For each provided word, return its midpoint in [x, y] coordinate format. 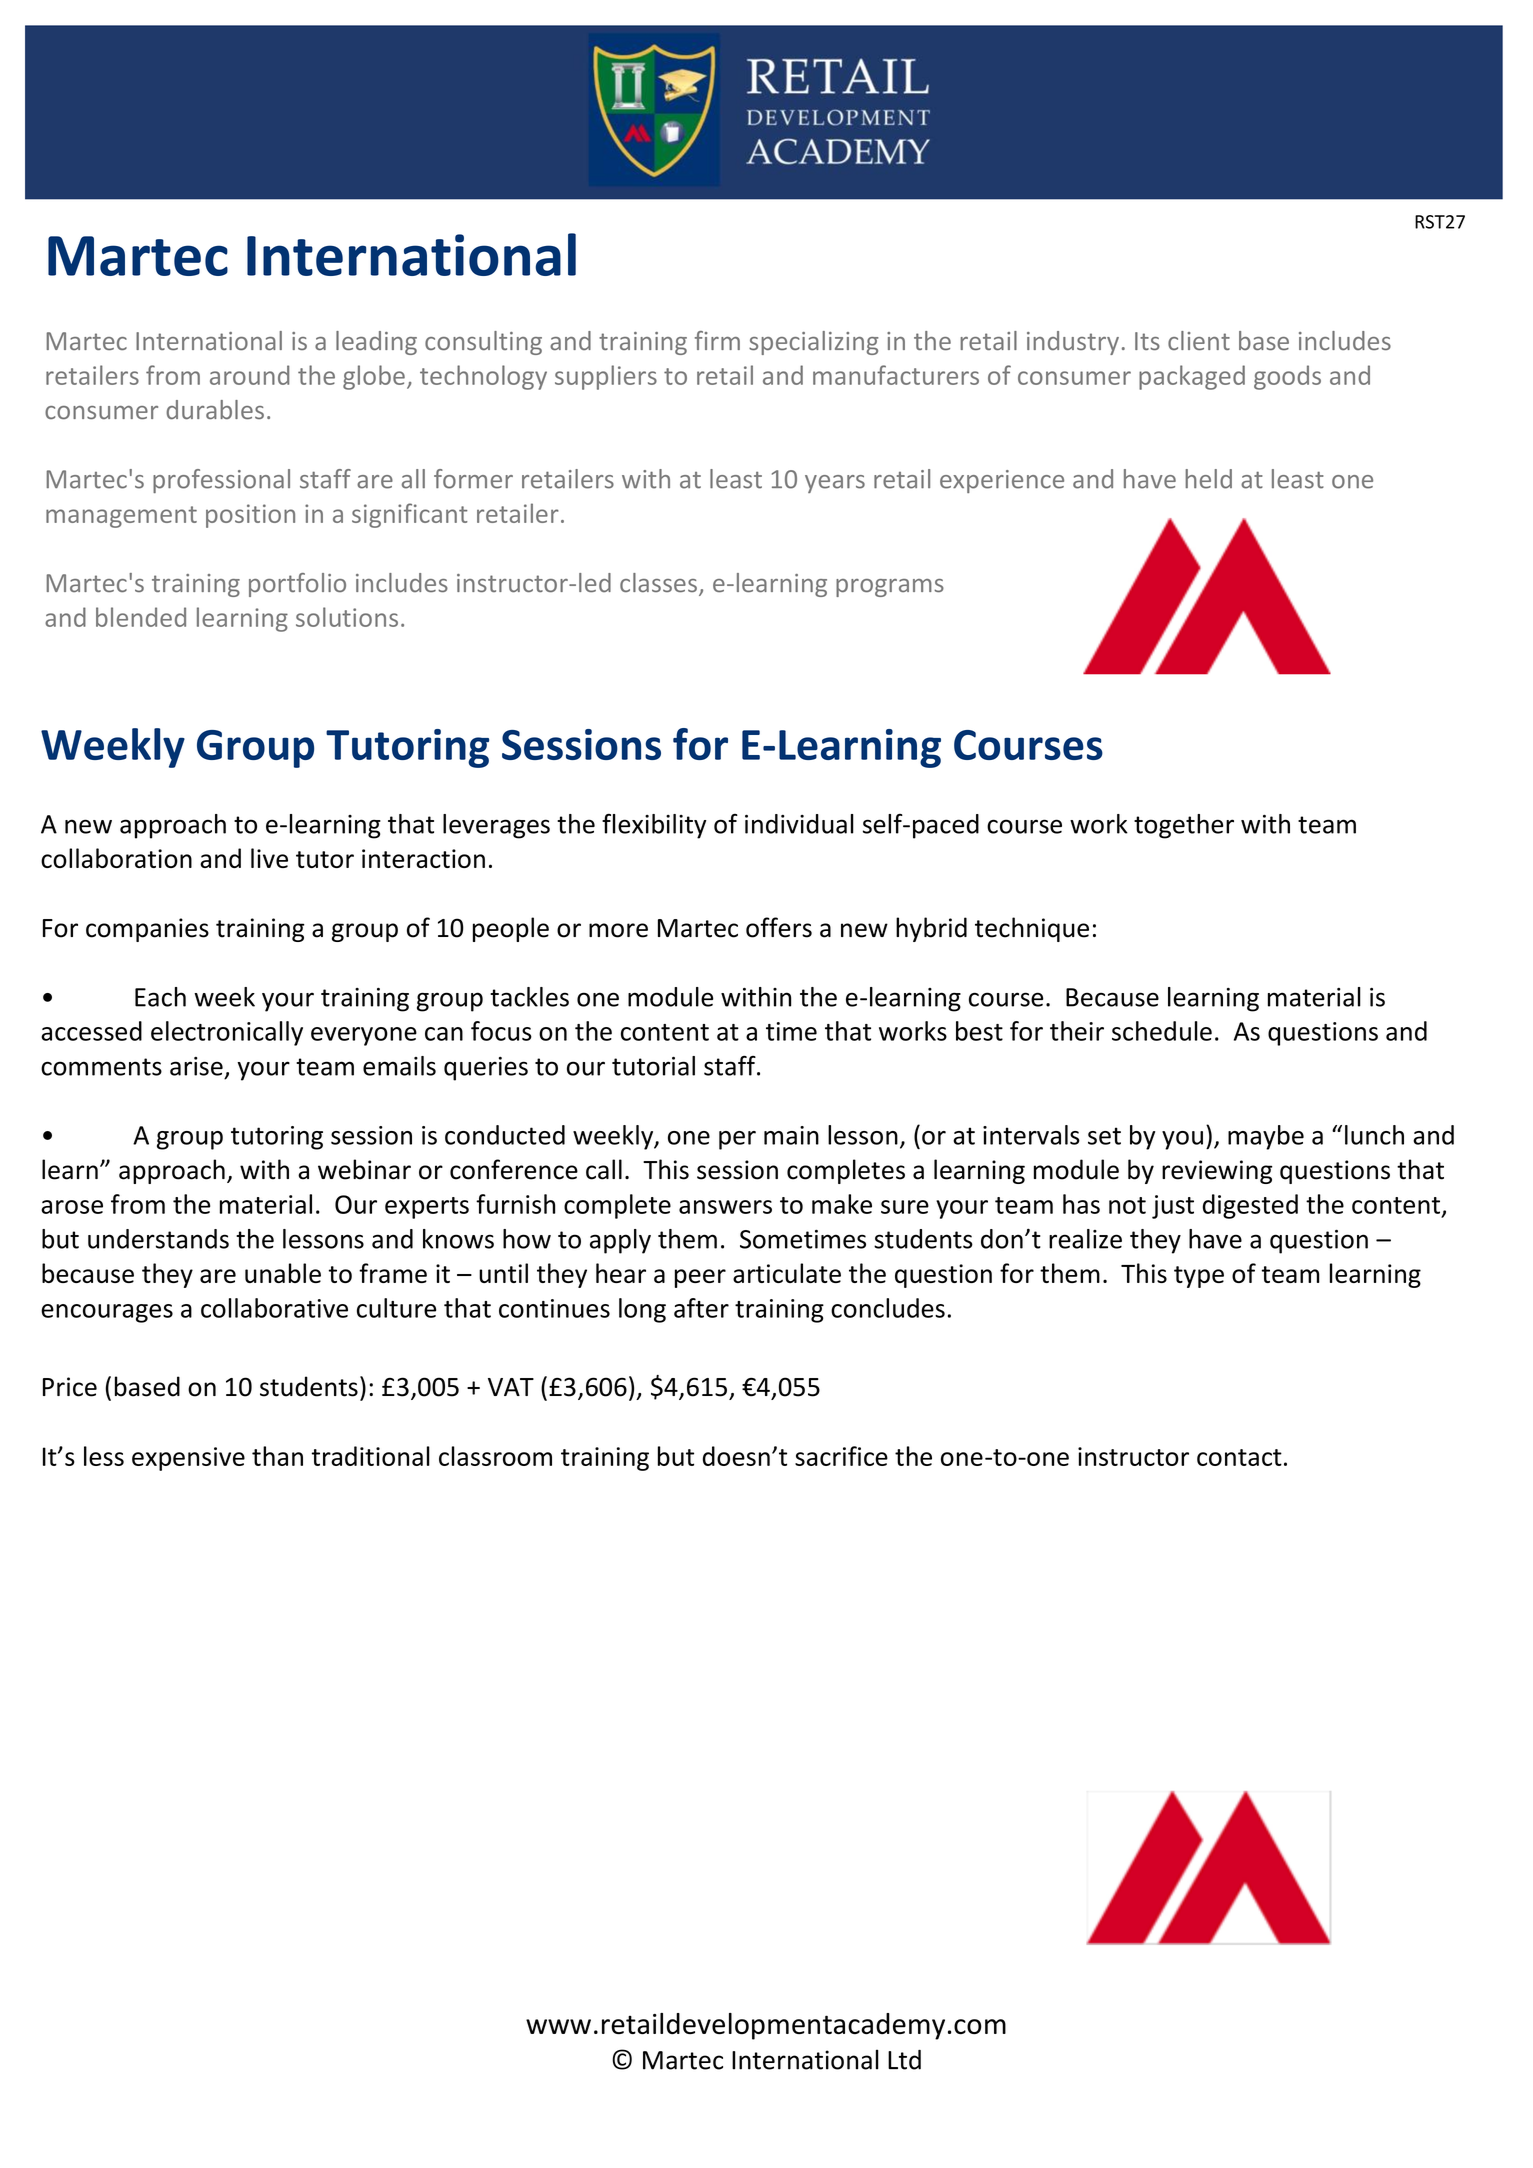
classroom [495, 1456]
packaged [1192, 377]
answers [725, 1207]
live [269, 858]
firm [717, 340]
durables [215, 410]
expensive [188, 1459]
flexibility [654, 826]
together [1184, 826]
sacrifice [841, 1456]
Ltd [904, 2060]
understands [158, 1239]
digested [1250, 1206]
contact [1239, 1457]
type [1199, 1277]
